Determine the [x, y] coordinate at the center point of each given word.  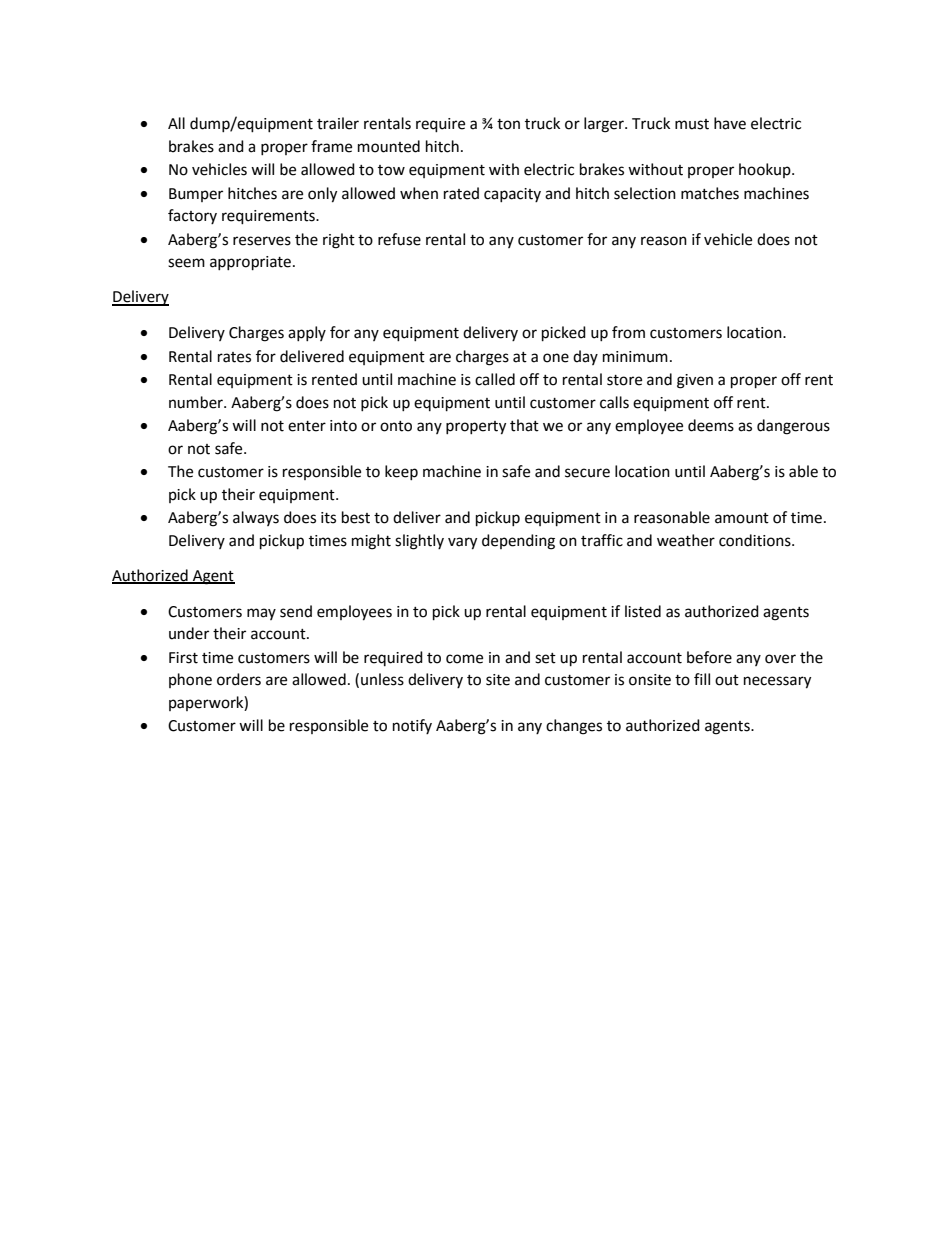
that [524, 425]
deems [711, 425]
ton [508, 124]
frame [331, 146]
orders [239, 679]
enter [307, 426]
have [730, 123]
